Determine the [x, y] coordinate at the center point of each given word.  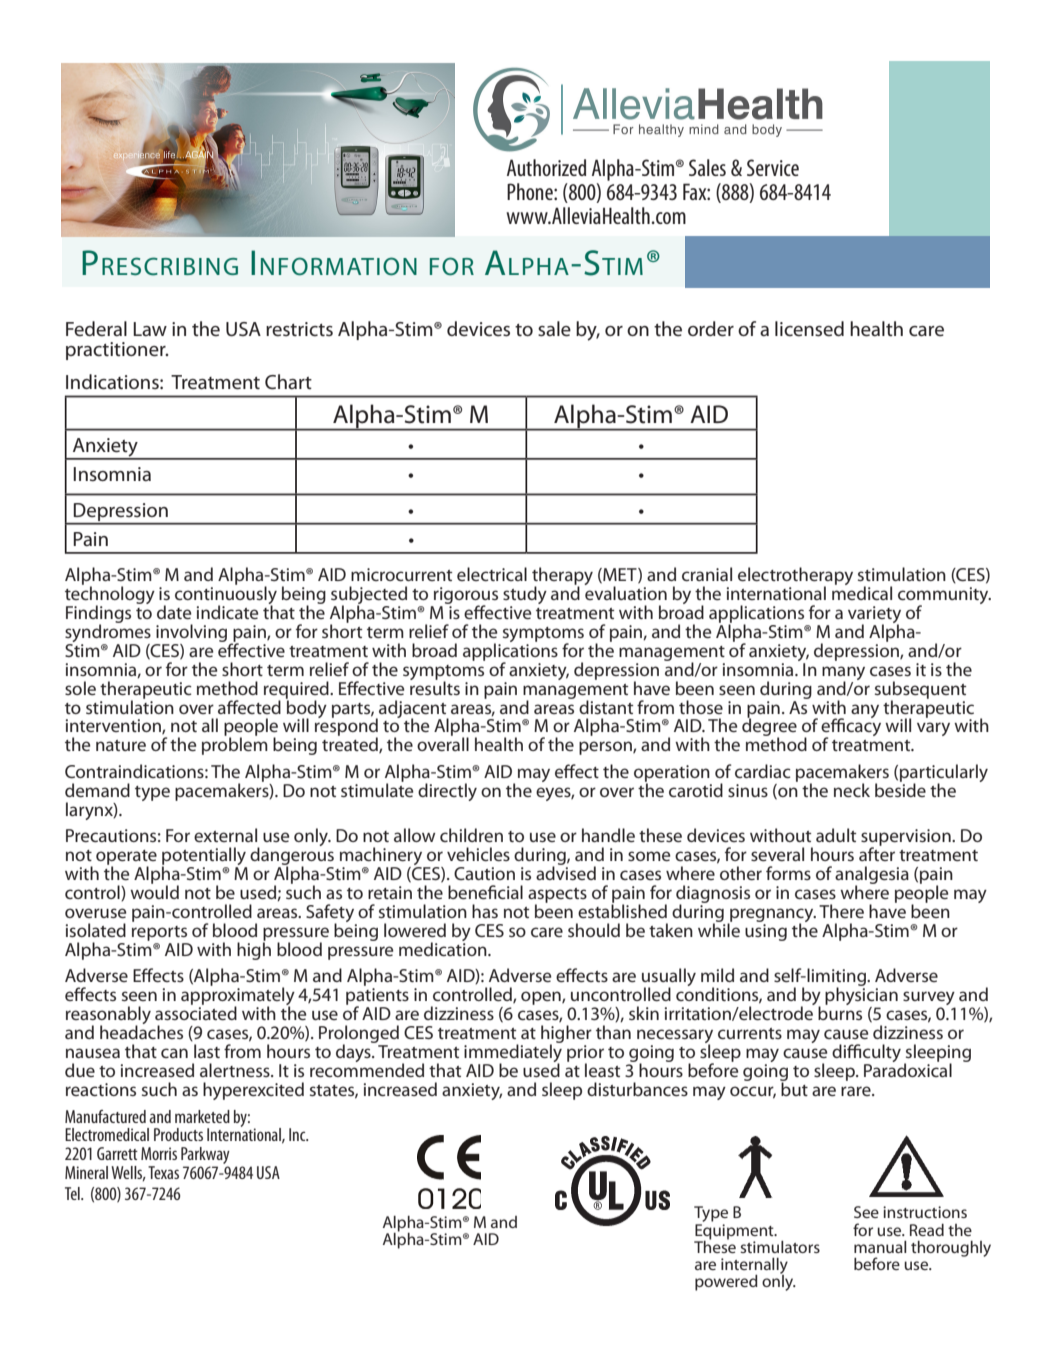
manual [880, 1247]
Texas [163, 1172]
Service [773, 167]
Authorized [546, 167]
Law [150, 329]
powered [726, 1283]
